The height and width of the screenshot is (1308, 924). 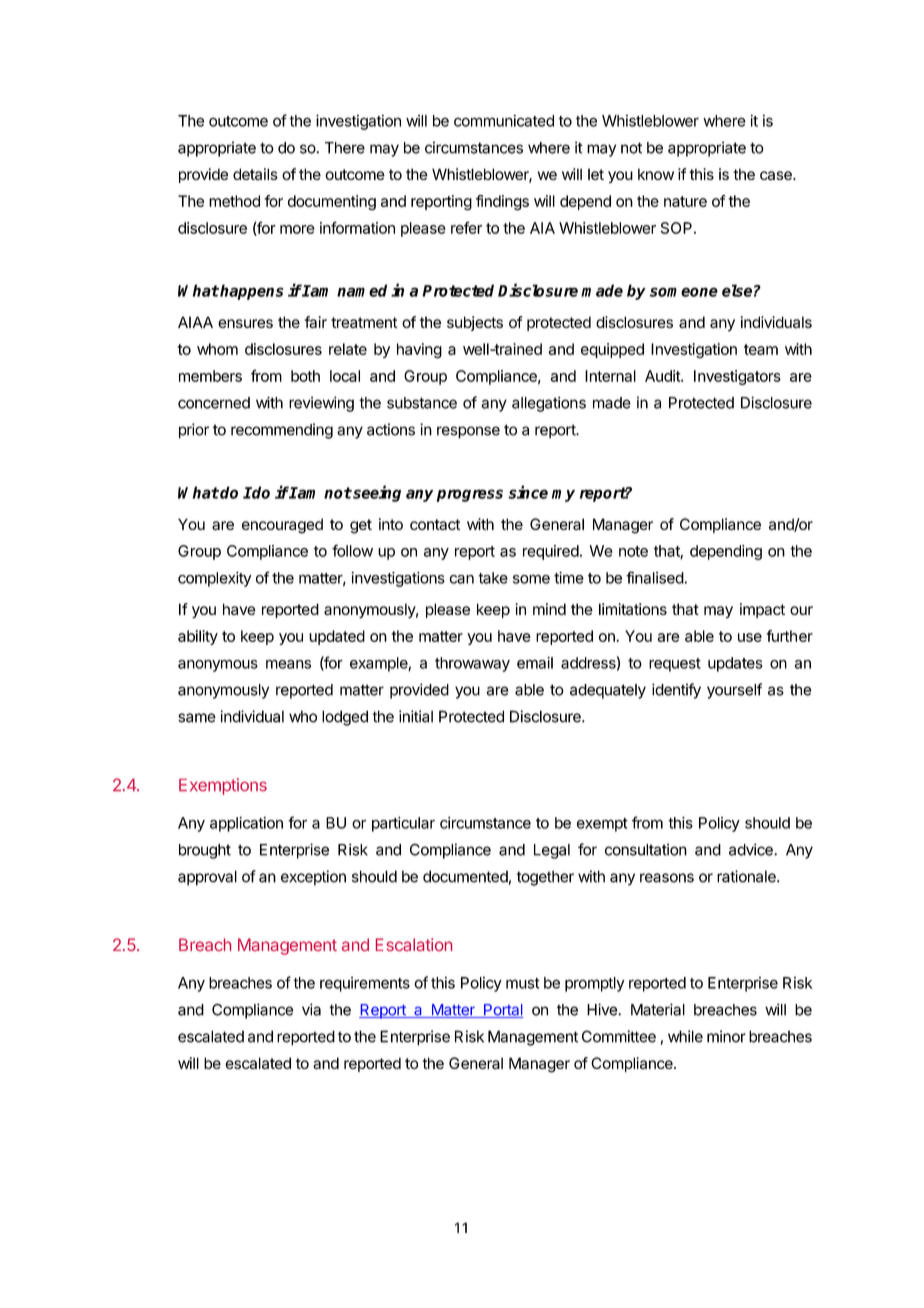 What do you see at coordinates (762, 610) in the screenshot?
I see `impact` at bounding box center [762, 610].
